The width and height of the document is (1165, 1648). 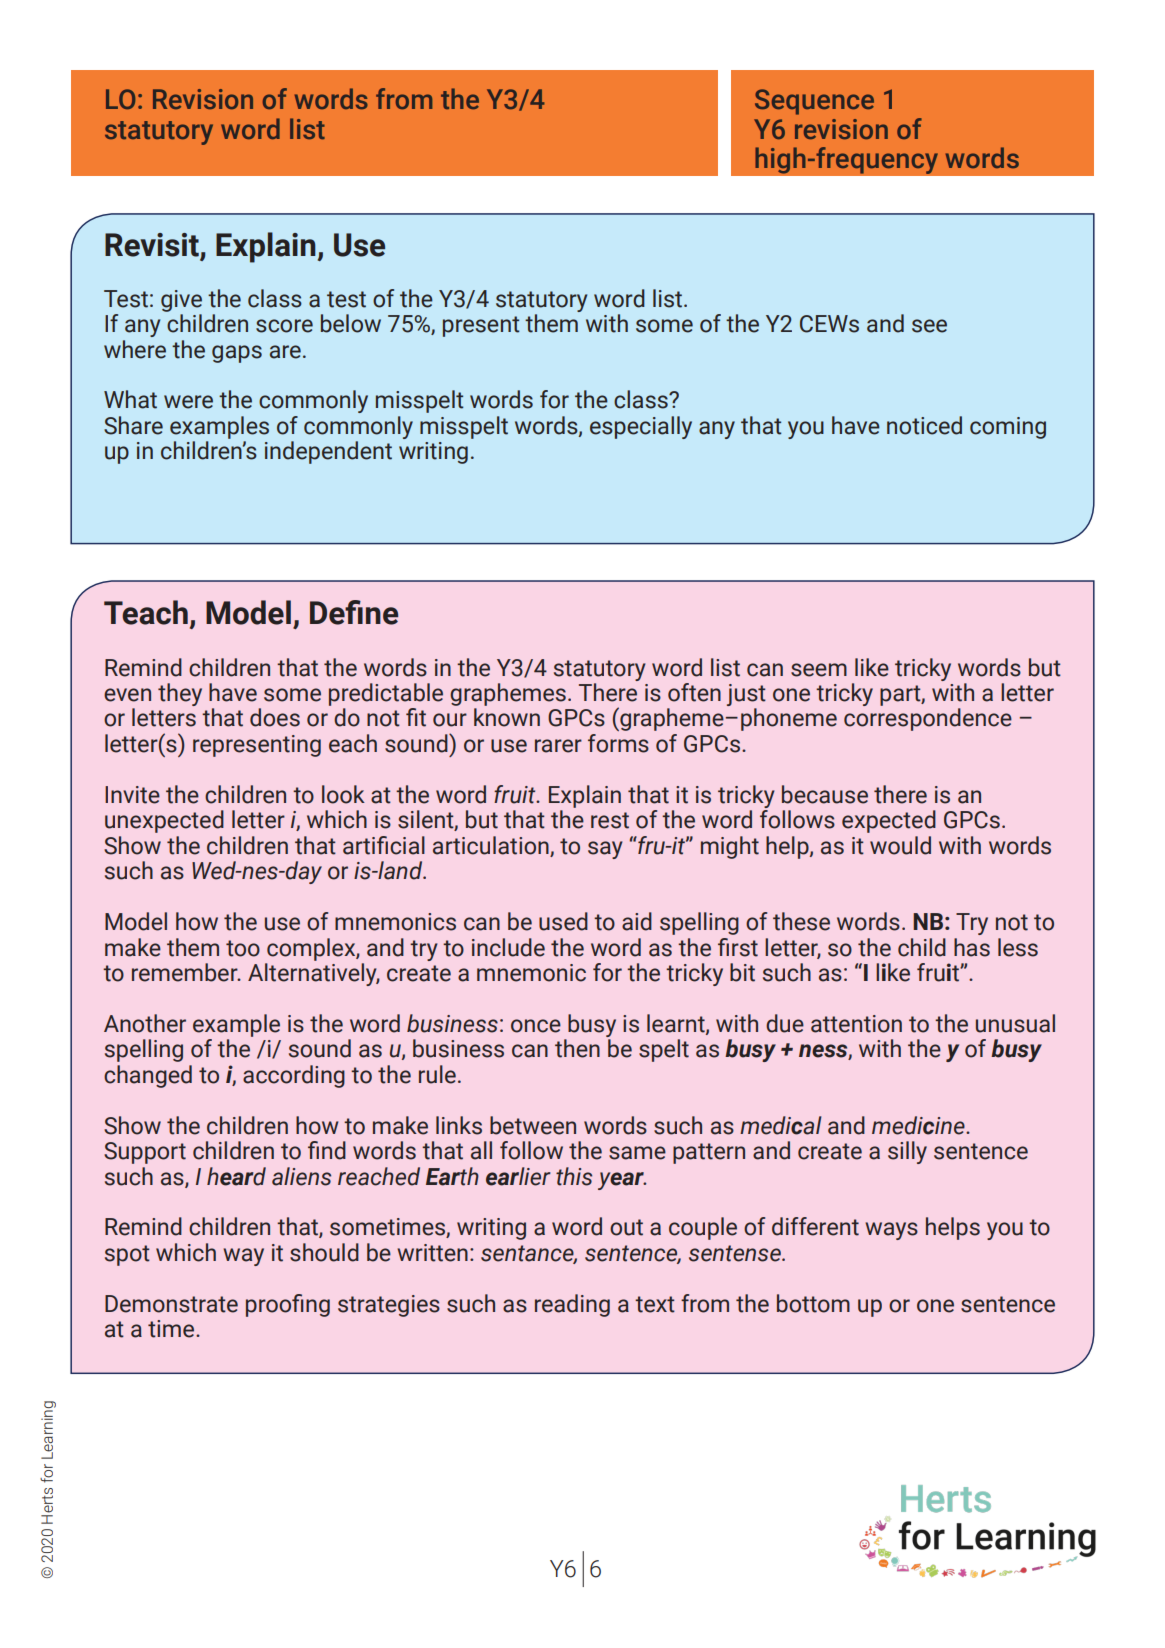 What do you see at coordinates (243, 948) in the document?
I see `too` at bounding box center [243, 948].
